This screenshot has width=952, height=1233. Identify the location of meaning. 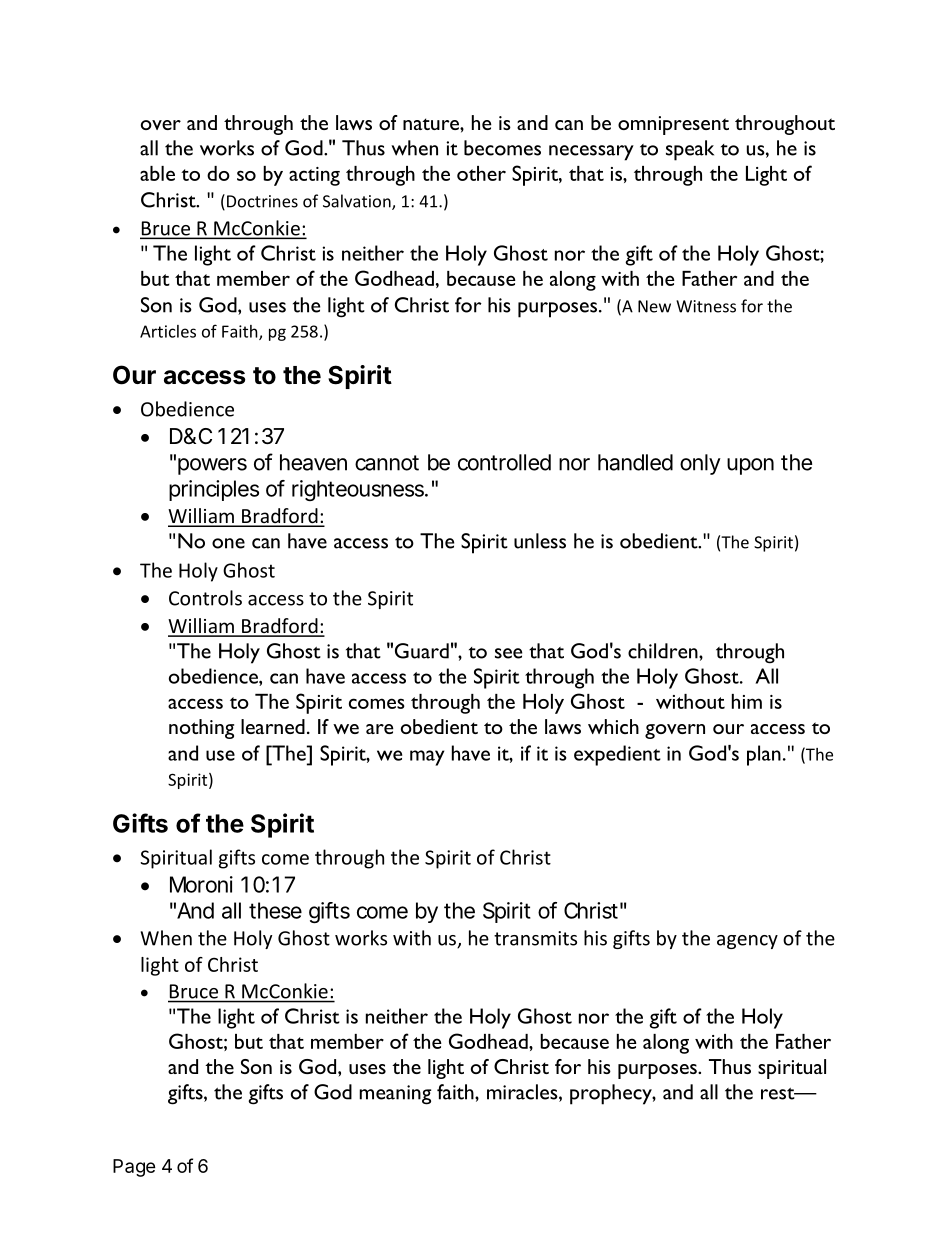
(395, 1095).
